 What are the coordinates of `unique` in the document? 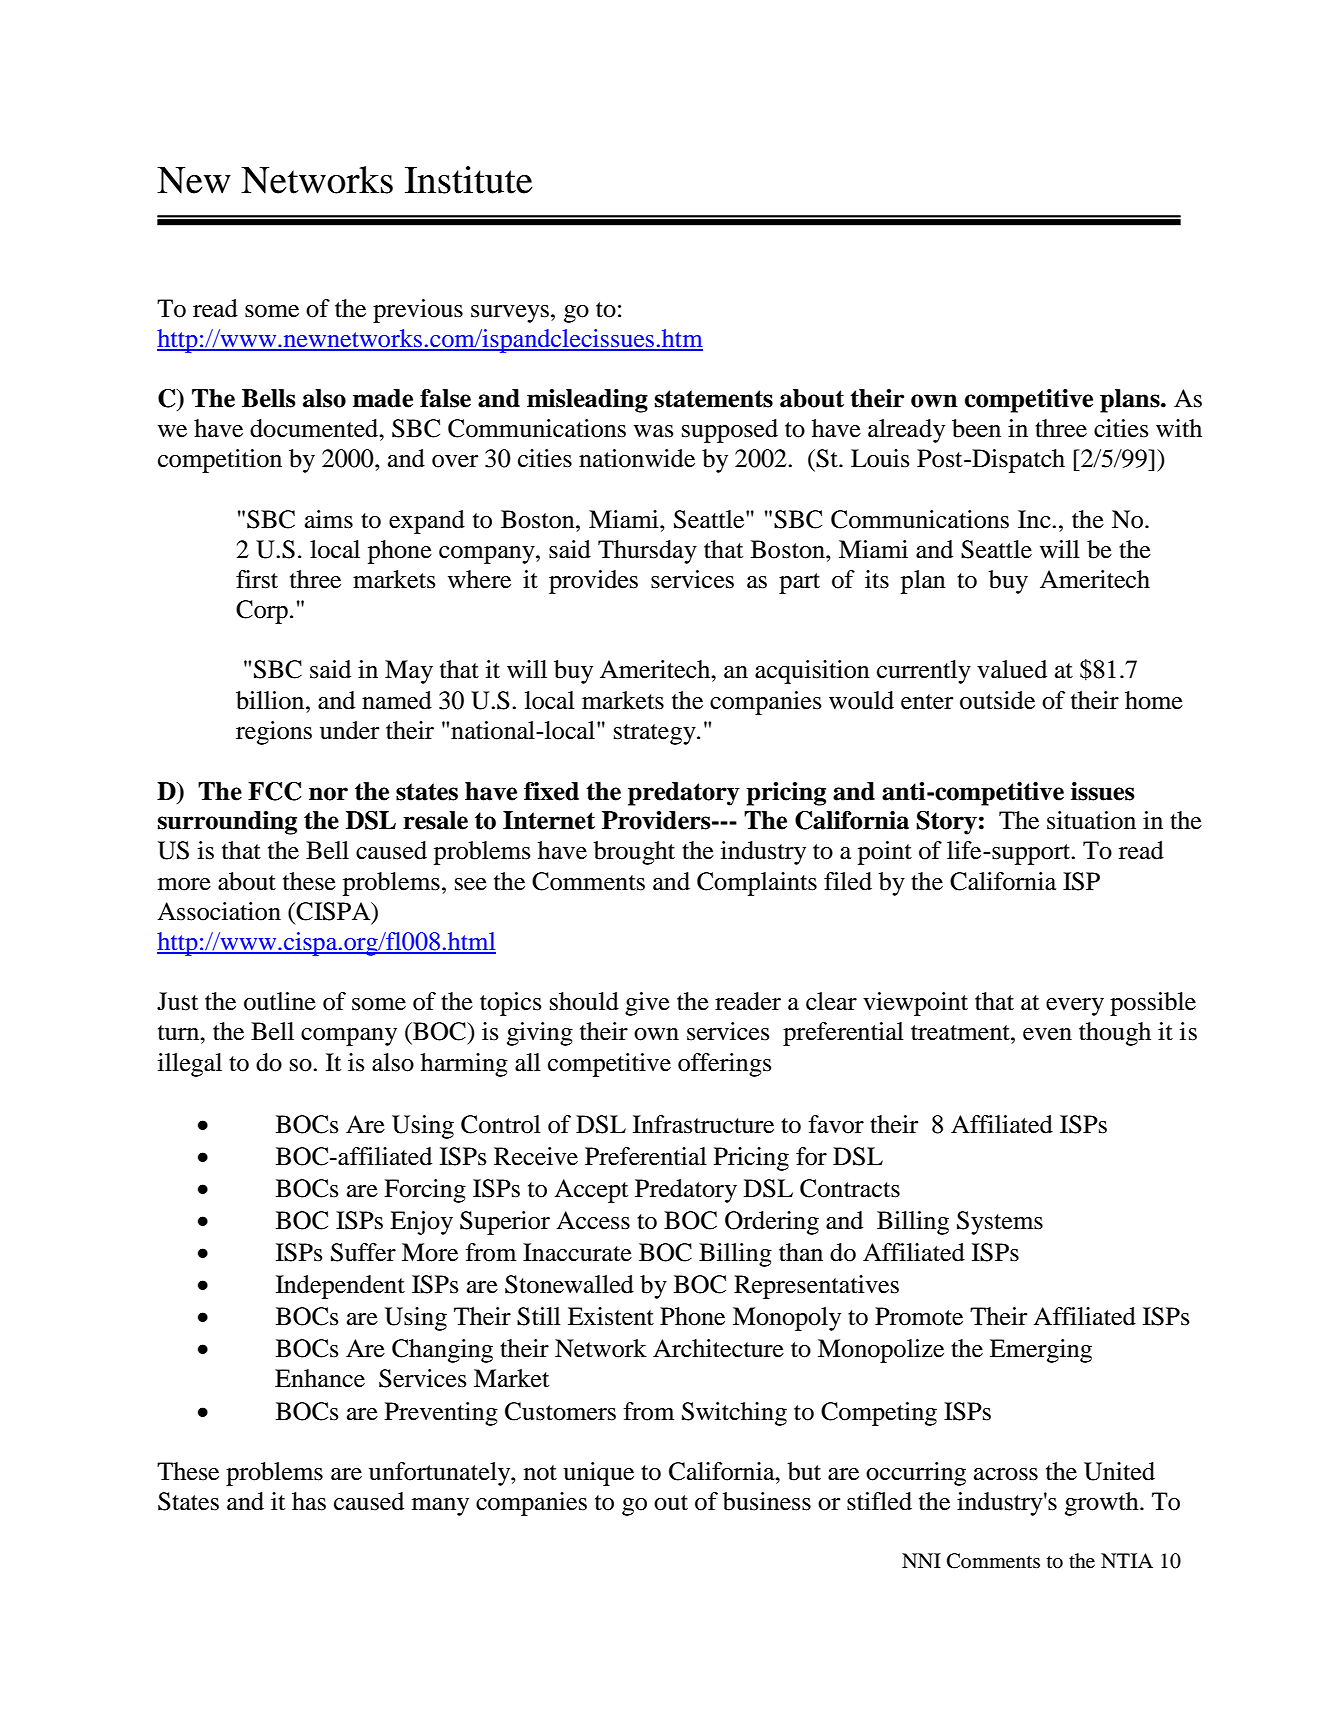 It's located at (598, 1474).
